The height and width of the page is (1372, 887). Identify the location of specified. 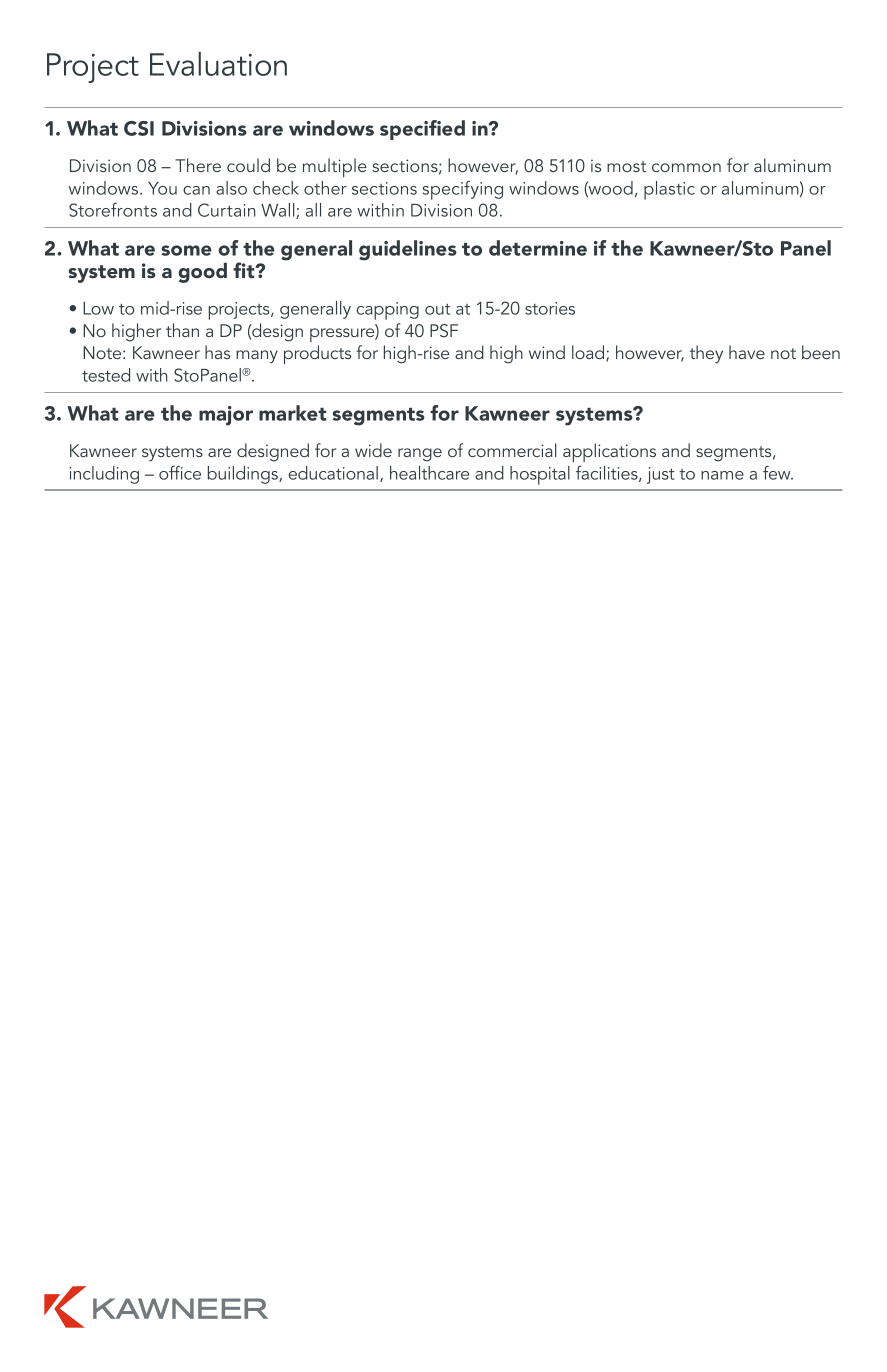
(422, 130).
